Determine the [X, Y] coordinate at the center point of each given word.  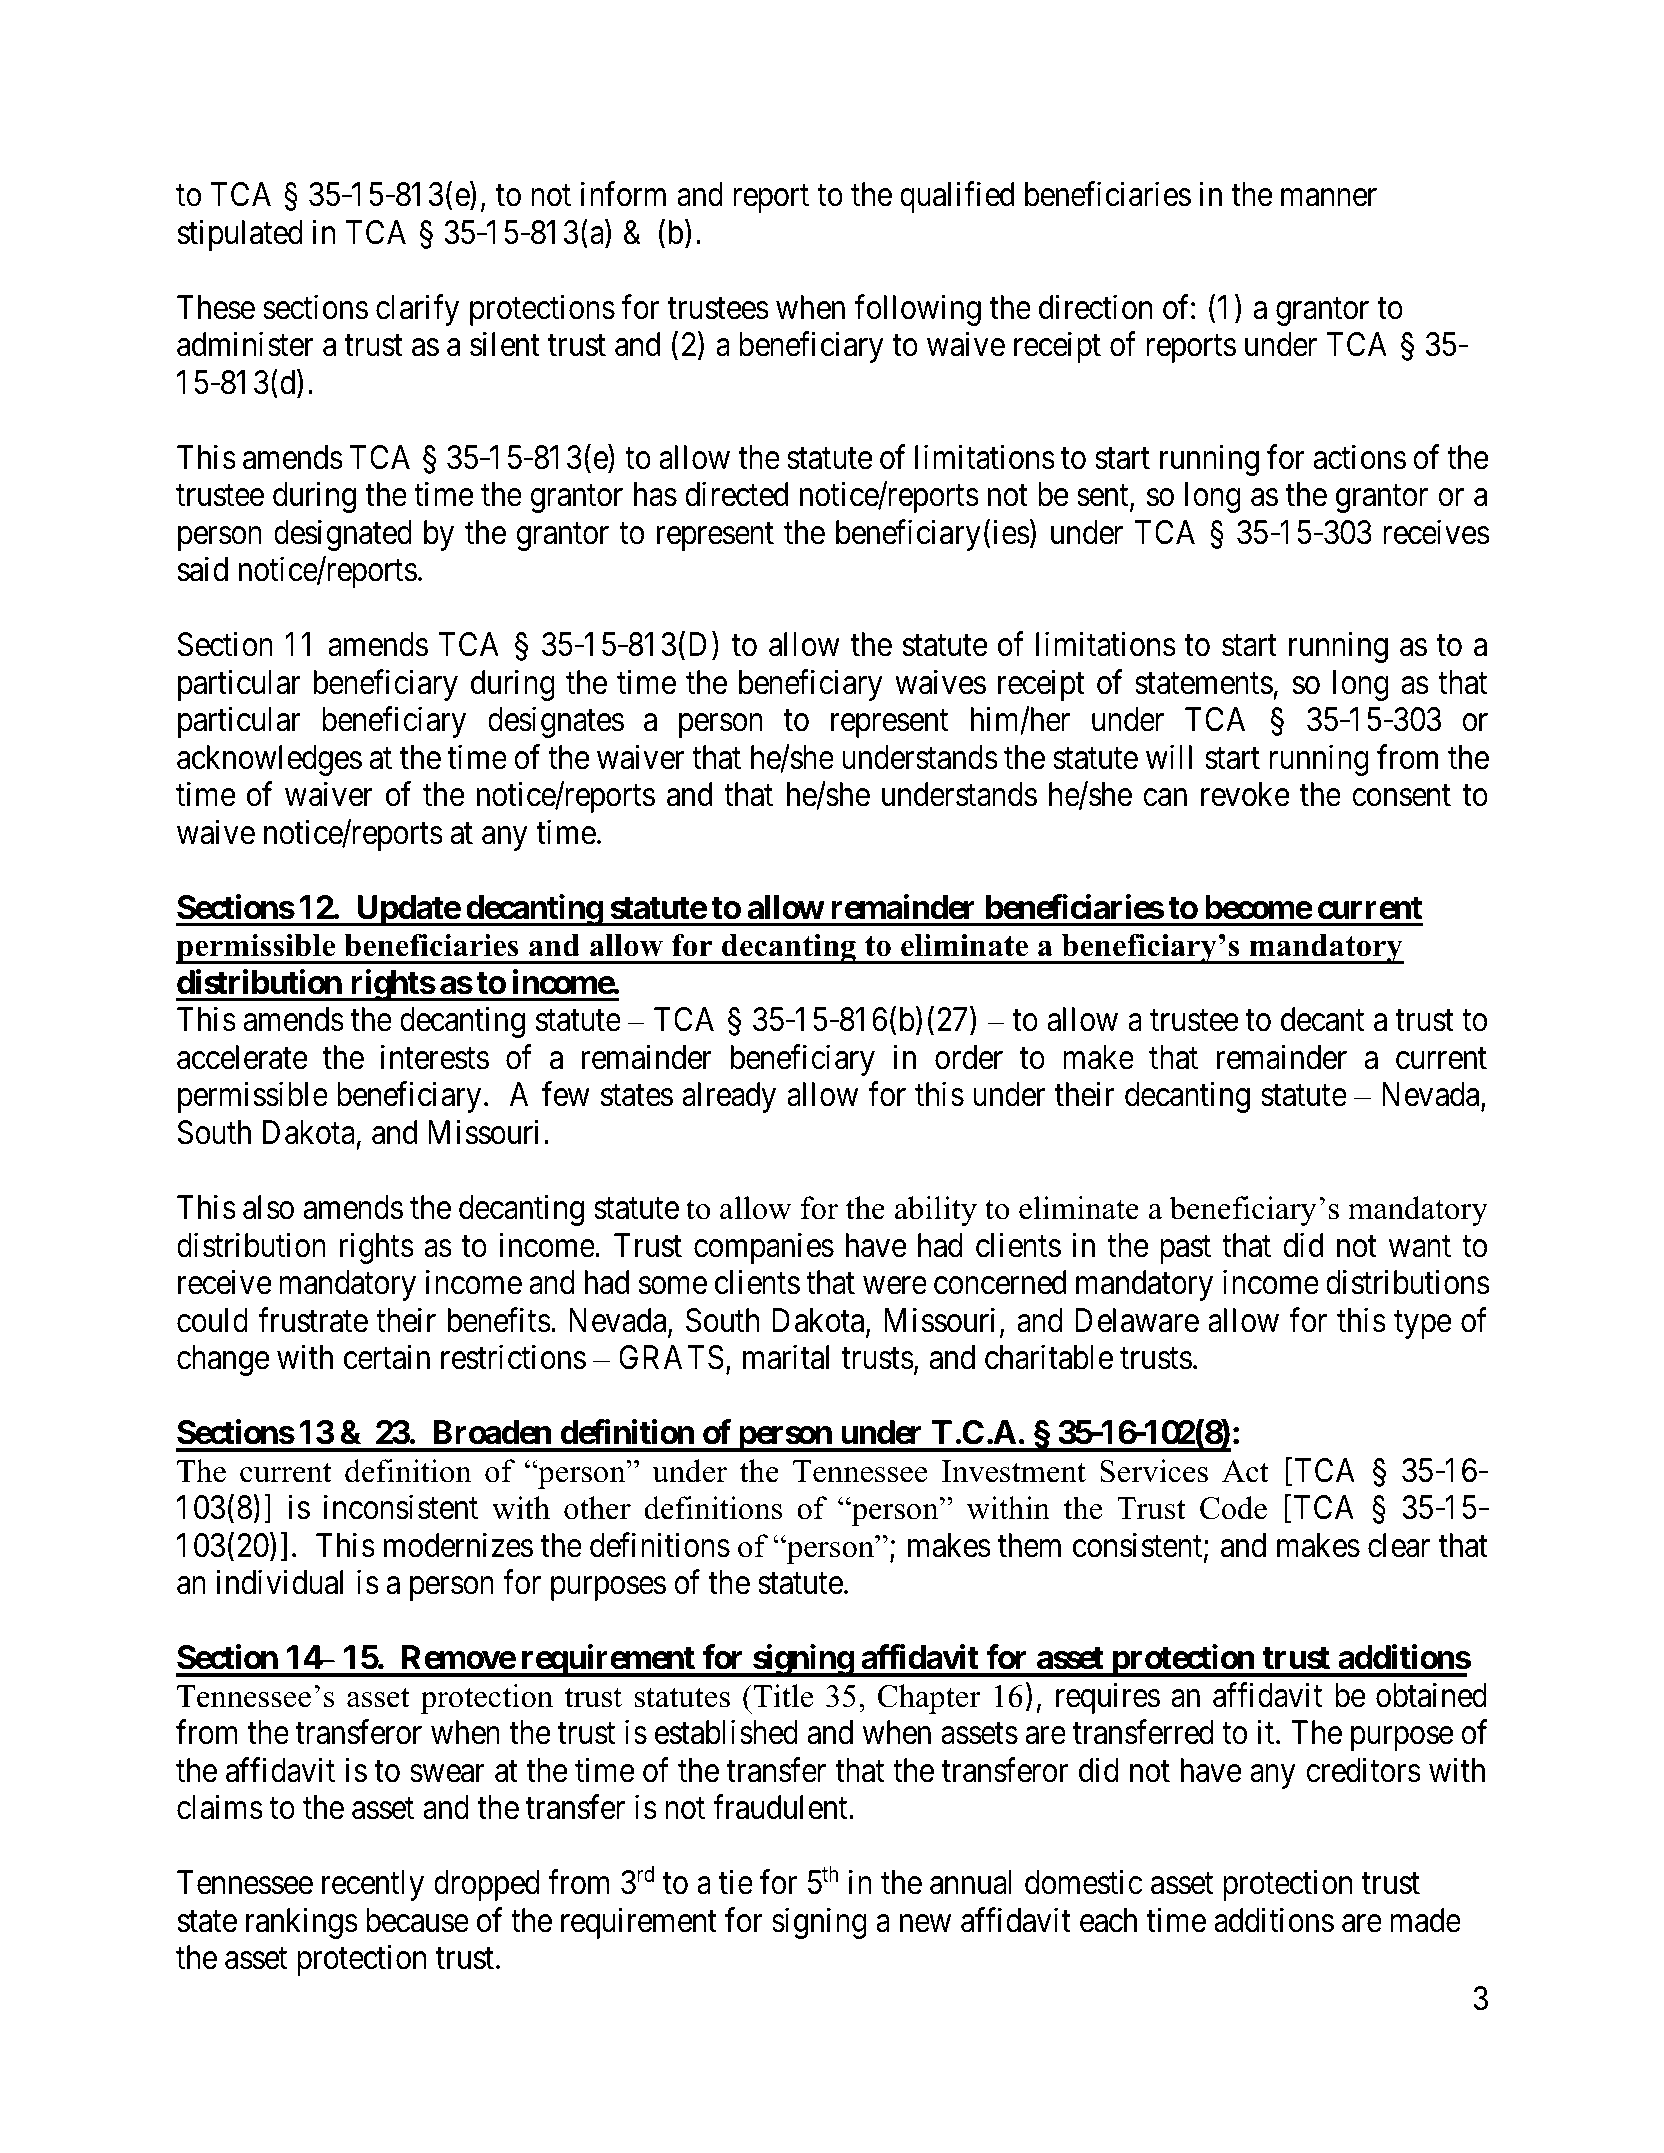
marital [786, 1357]
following [917, 310]
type [1423, 1325]
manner [1329, 198]
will [1169, 757]
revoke [1245, 794]
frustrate [313, 1320]
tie [736, 1882]
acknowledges [269, 760]
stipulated [240, 235]
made [1425, 1920]
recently [373, 1885]
